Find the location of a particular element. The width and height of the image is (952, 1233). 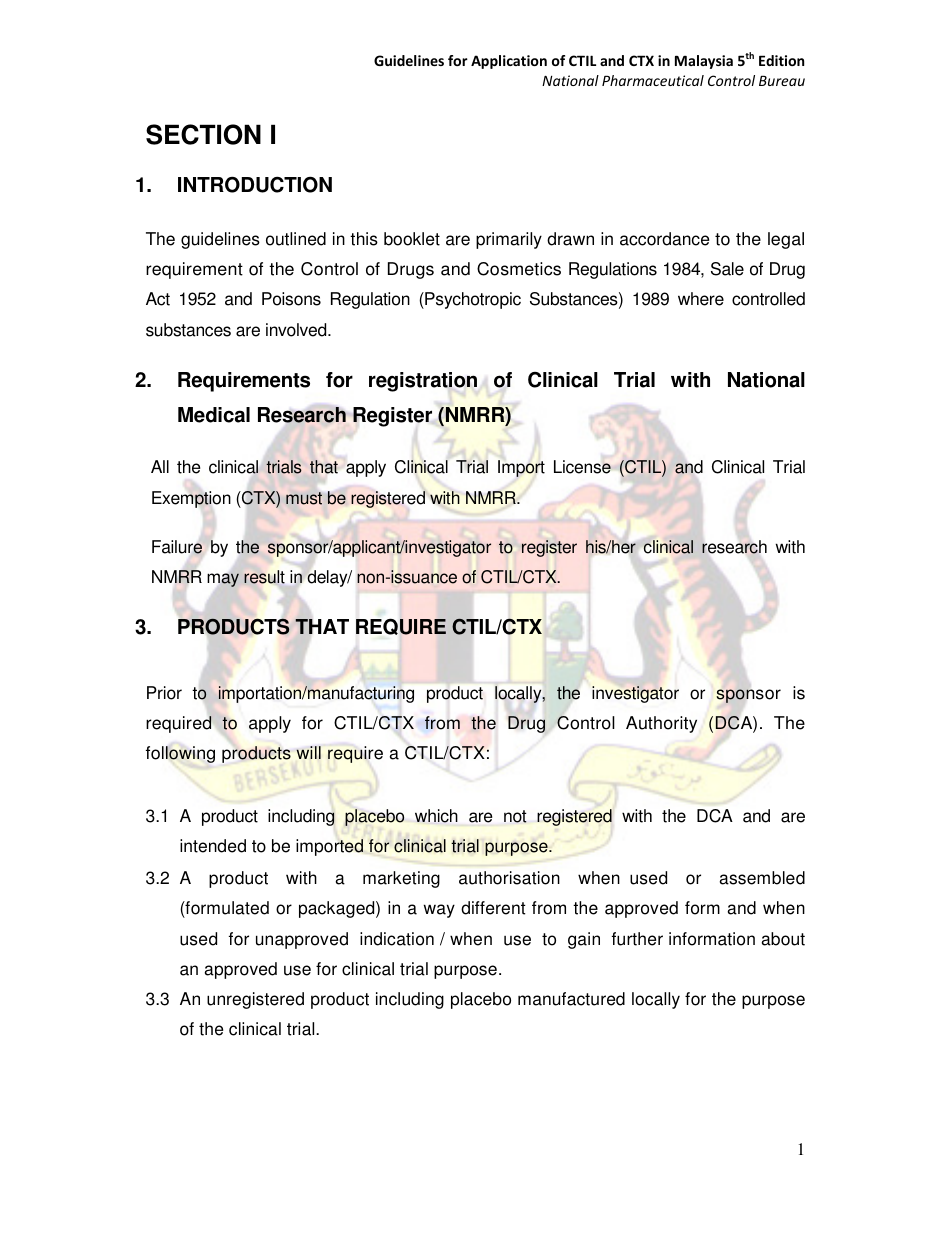

different is located at coordinates (493, 908).
